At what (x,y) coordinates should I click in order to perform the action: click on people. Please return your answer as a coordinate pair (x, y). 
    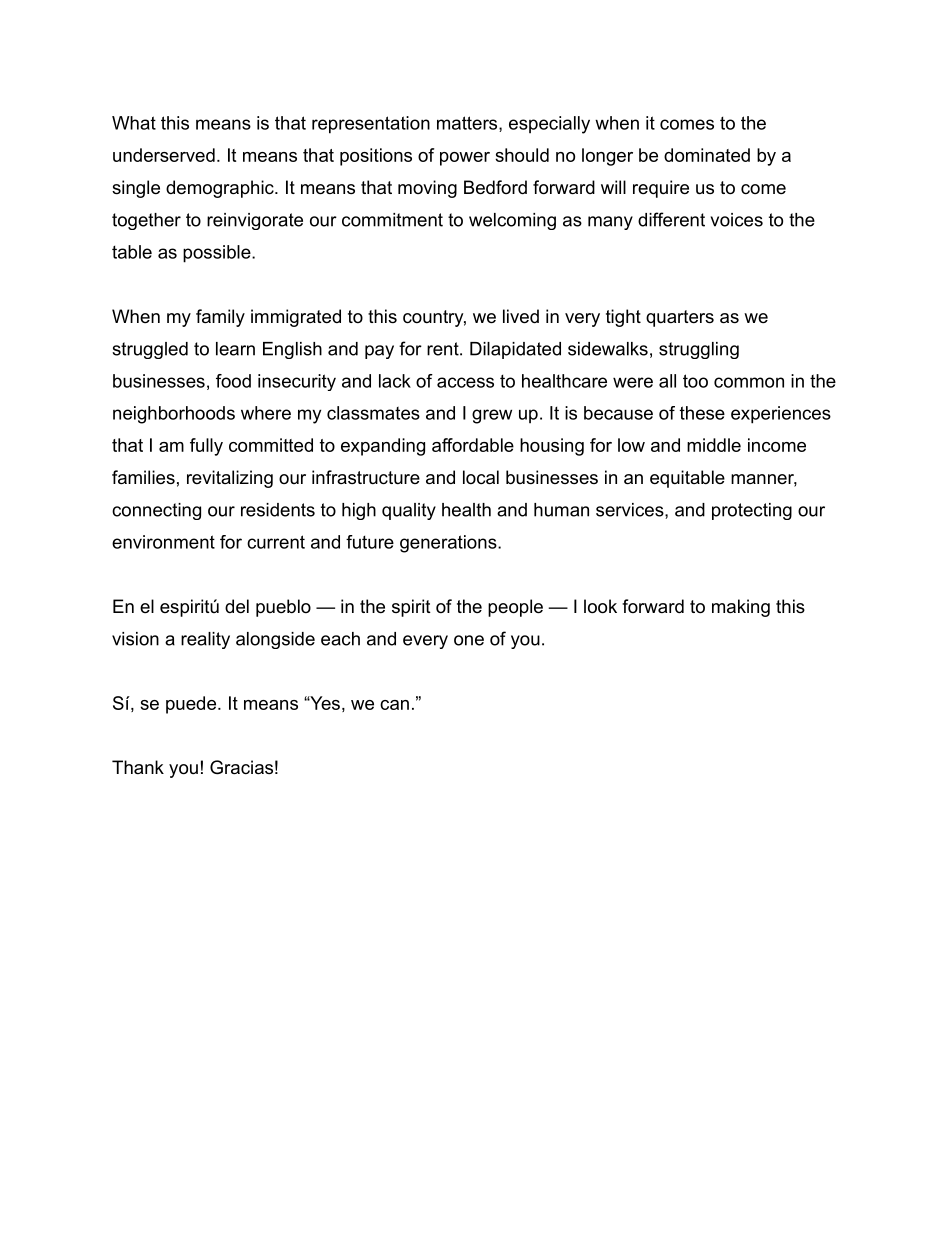
    Looking at the image, I should click on (515, 608).
